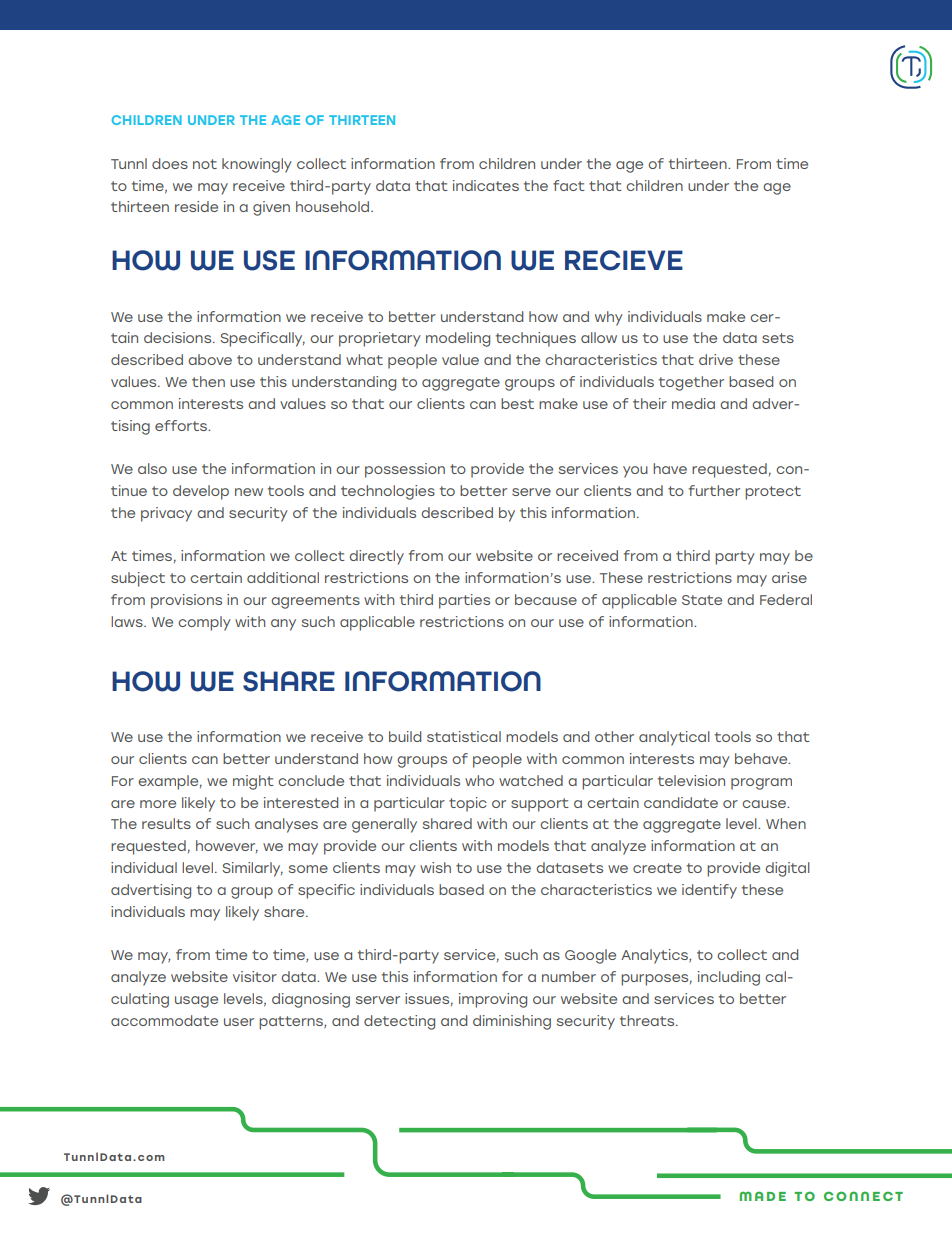 The width and height of the page is (952, 1233). What do you see at coordinates (517, 403) in the page?
I see `best` at bounding box center [517, 403].
